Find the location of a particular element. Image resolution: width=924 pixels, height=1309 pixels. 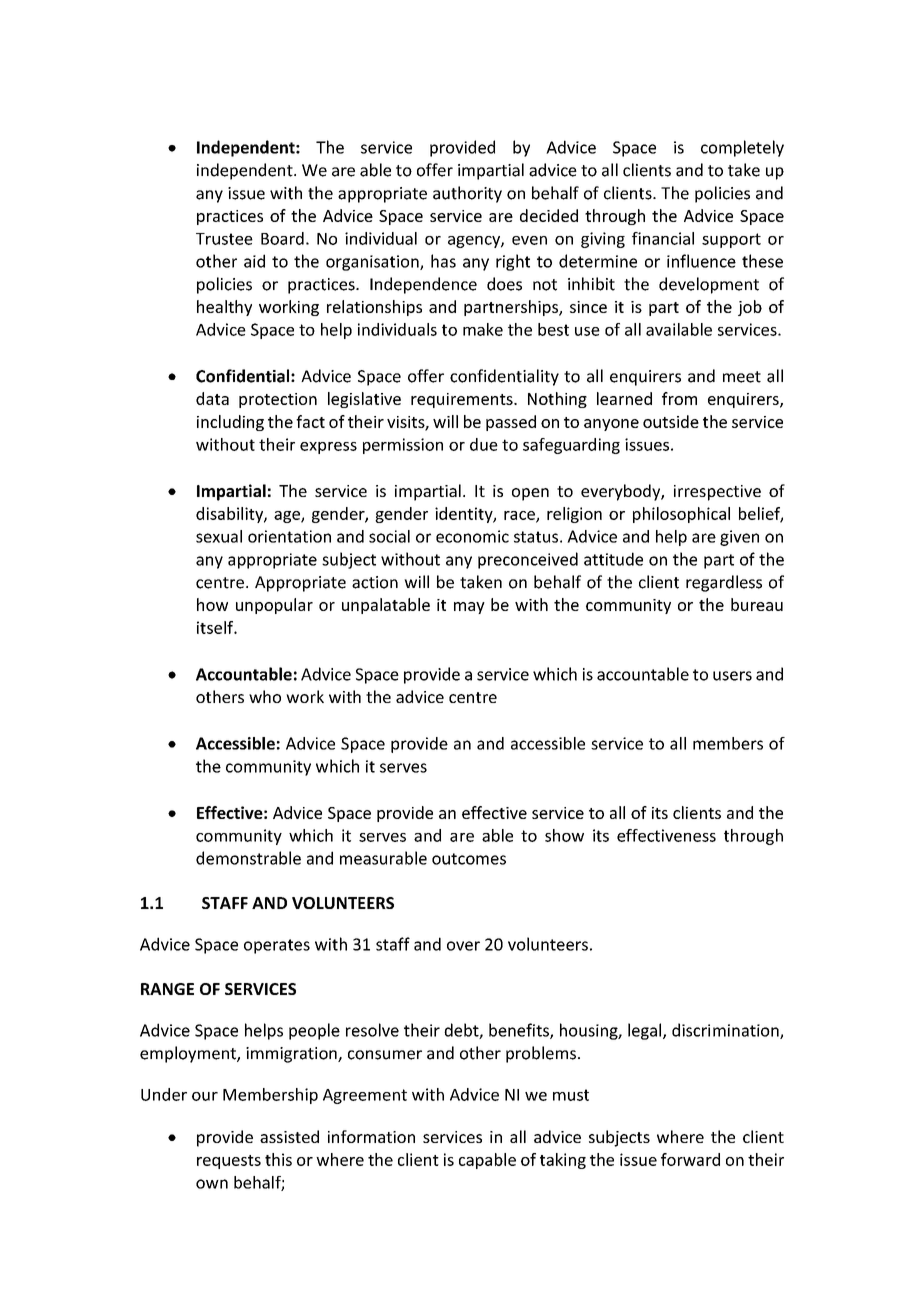

outside is located at coordinates (671, 421).
